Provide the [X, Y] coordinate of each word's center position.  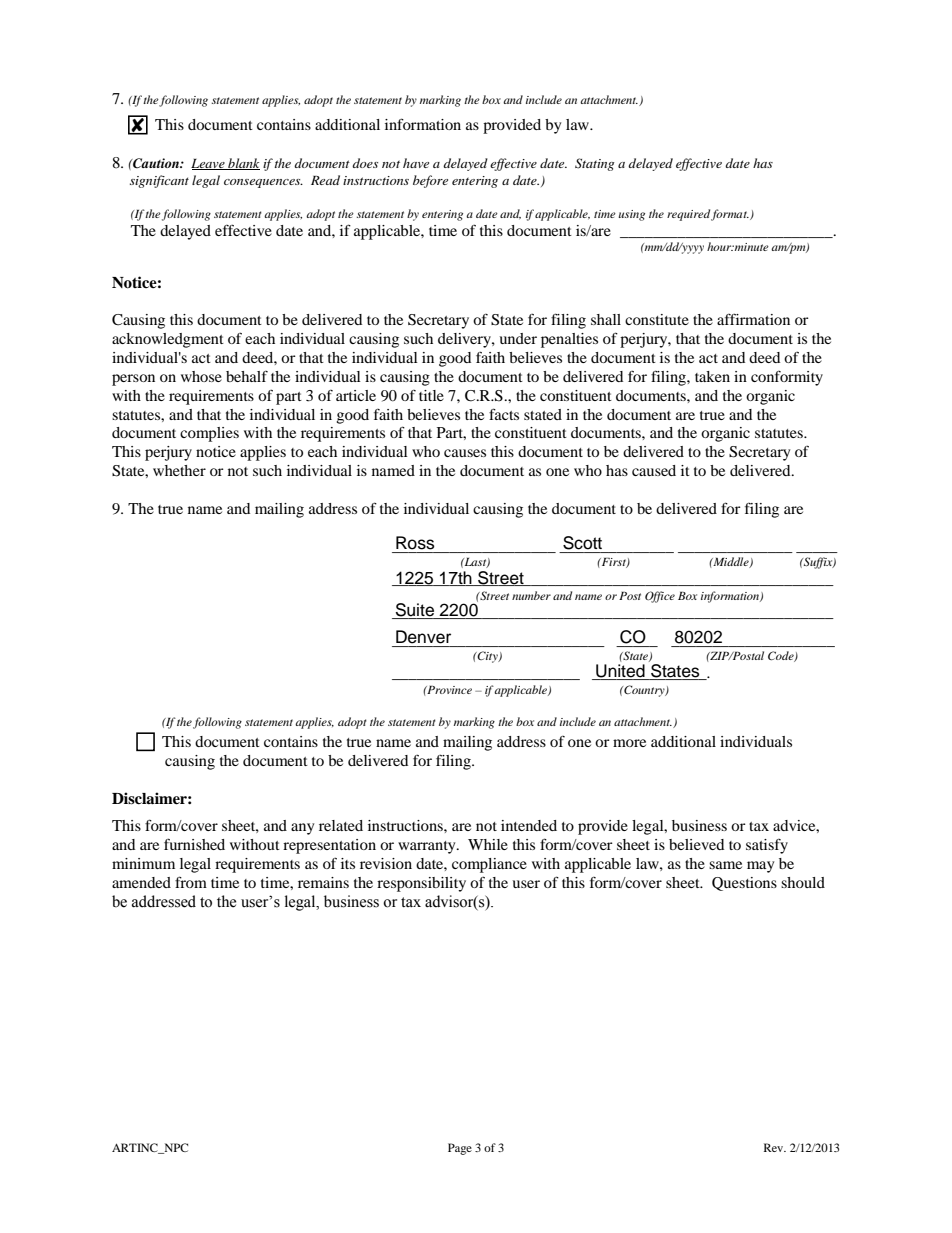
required [688, 215]
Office [660, 597]
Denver [423, 637]
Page [460, 1149]
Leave [209, 164]
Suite [415, 611]
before [430, 181]
